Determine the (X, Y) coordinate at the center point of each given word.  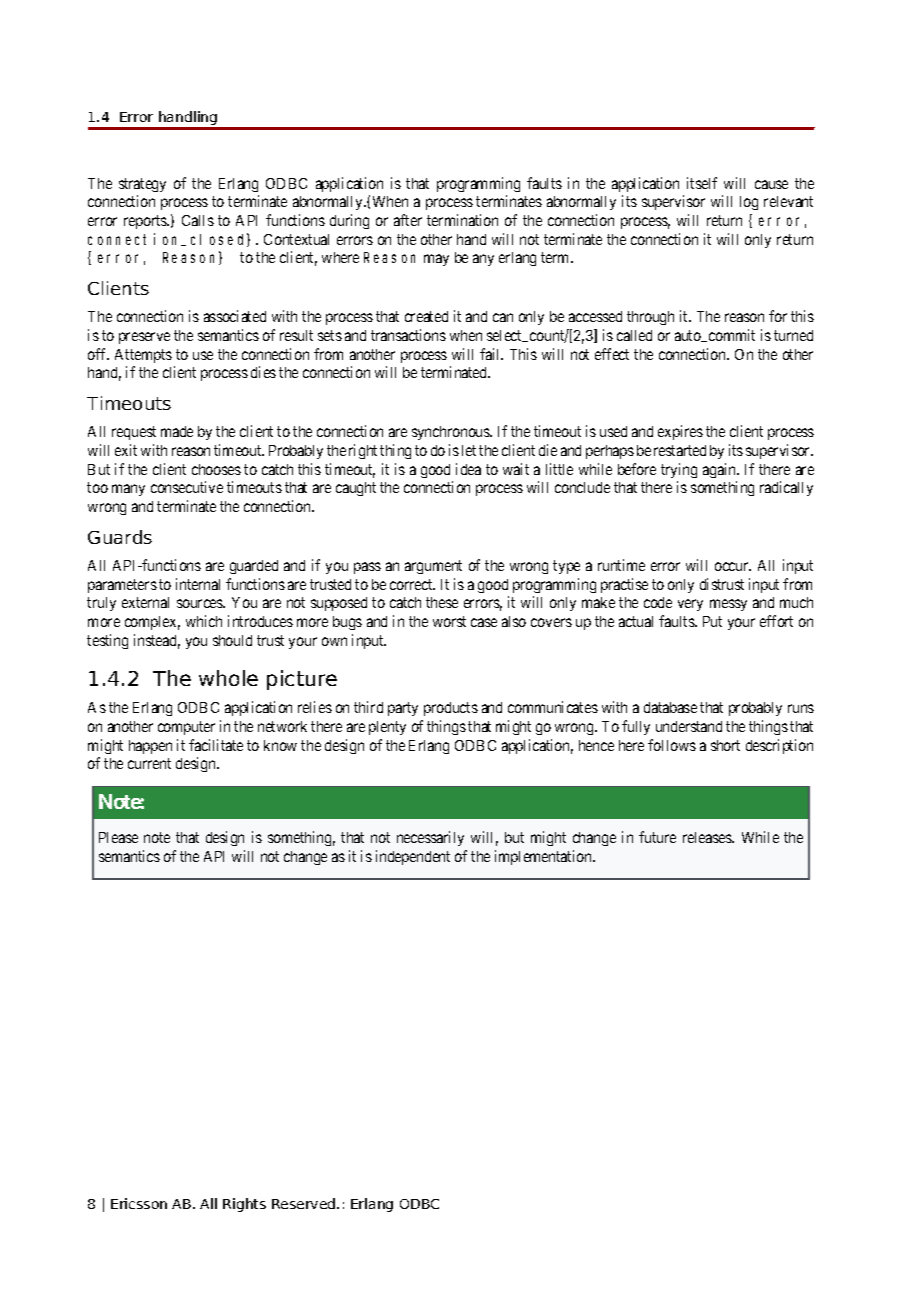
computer (186, 728)
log (749, 203)
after (408, 220)
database (670, 707)
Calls (198, 220)
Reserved (305, 1203)
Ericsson (139, 1203)
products (451, 709)
